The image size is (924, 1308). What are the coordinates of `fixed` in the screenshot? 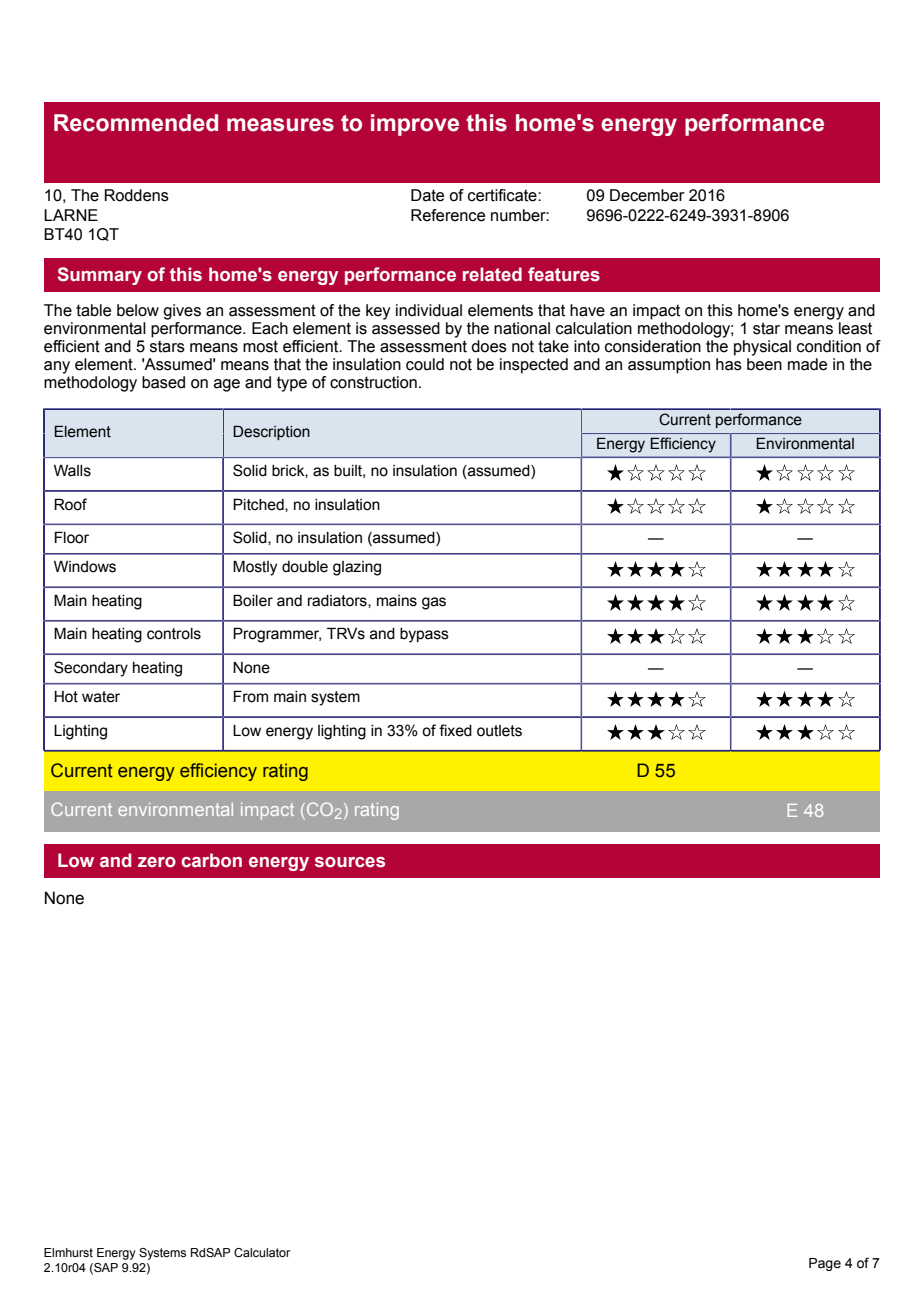 It's located at (455, 730).
